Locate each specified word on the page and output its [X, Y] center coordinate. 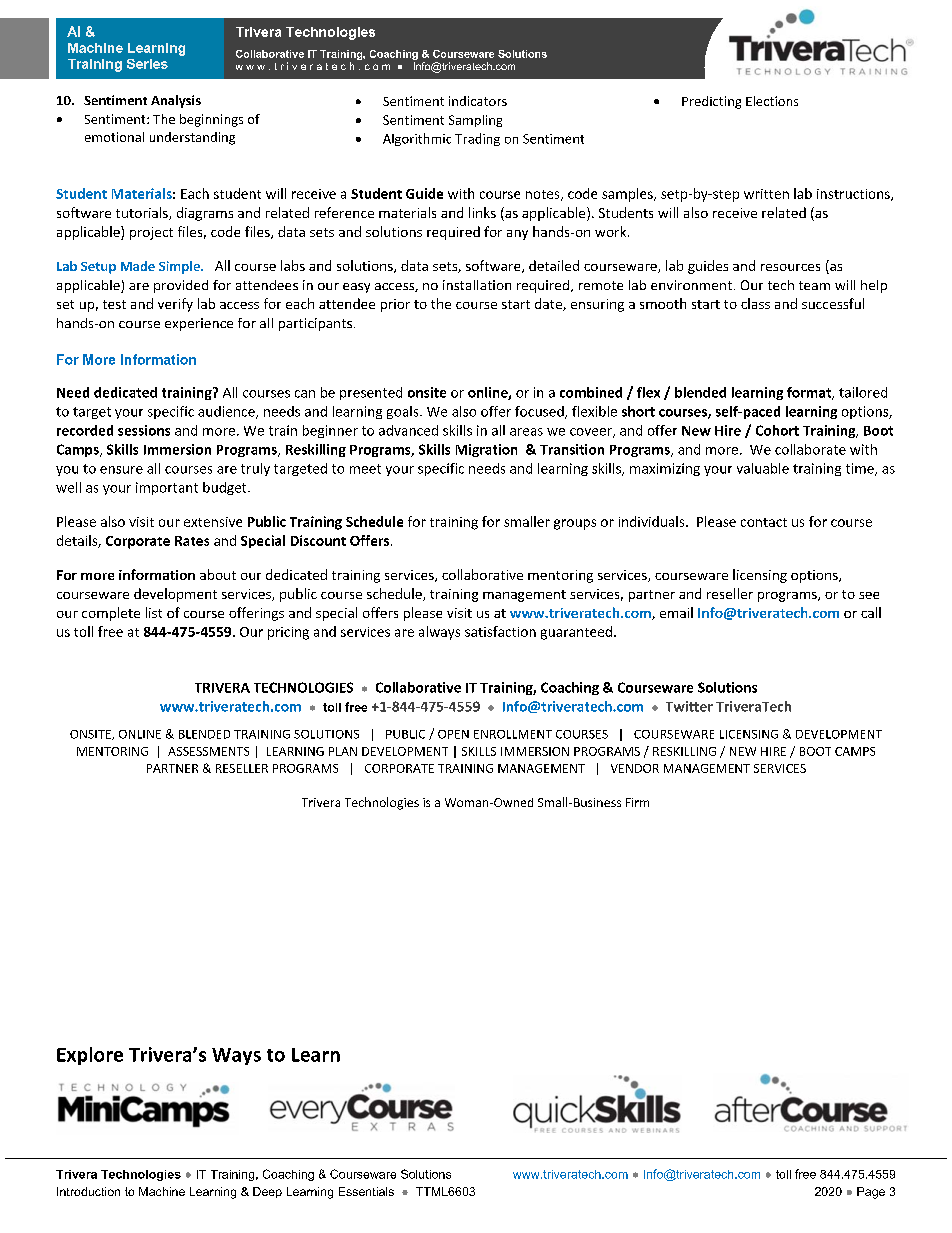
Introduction [88, 1191]
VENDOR [635, 768]
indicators [478, 101]
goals [404, 412]
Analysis [176, 101]
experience [199, 324]
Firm [637, 802]
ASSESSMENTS [208, 751]
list [154, 612]
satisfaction [500, 631]
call [871, 612]
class [755, 303]
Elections [772, 101]
